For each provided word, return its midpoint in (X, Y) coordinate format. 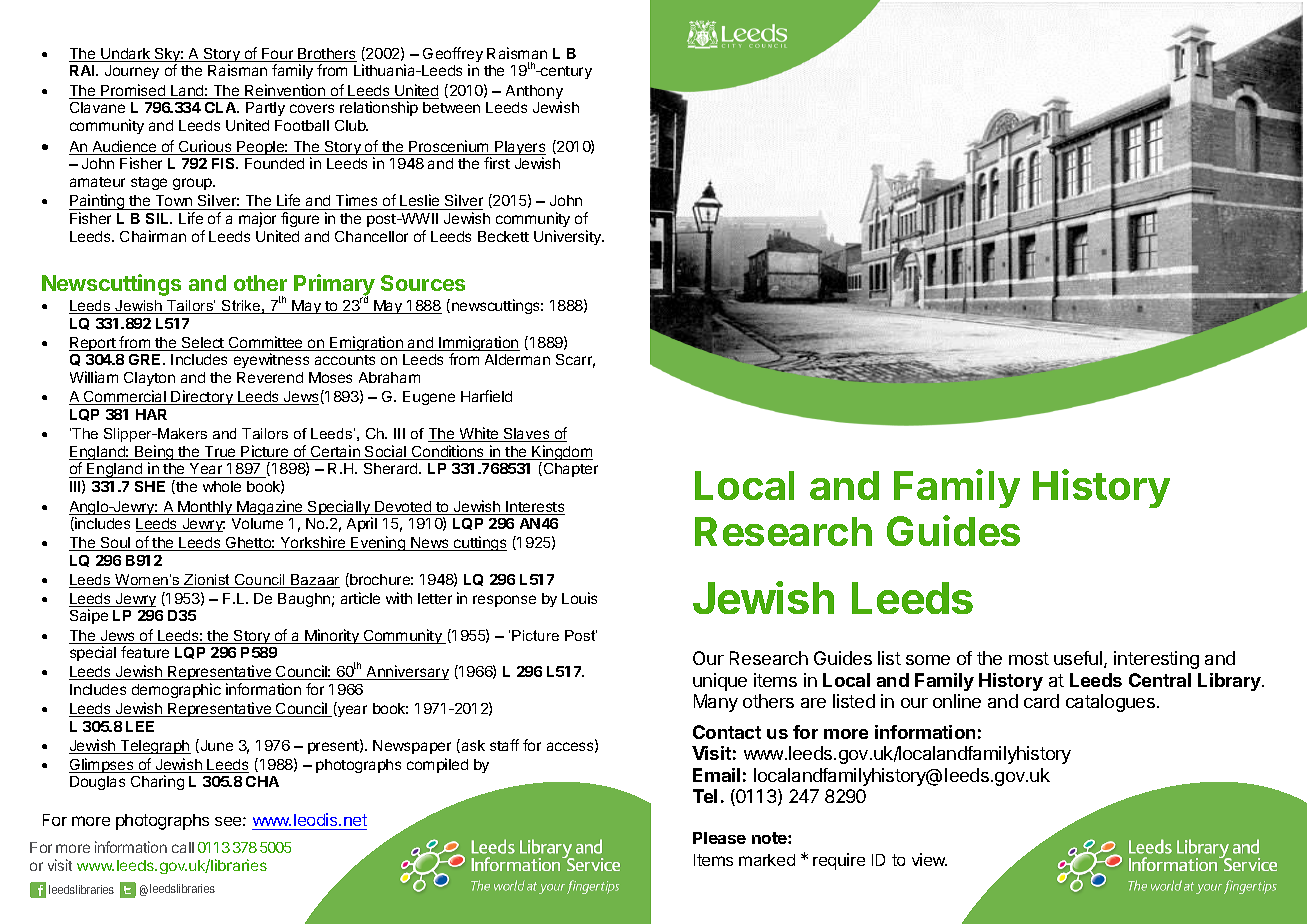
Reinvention (285, 91)
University (569, 237)
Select (203, 344)
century (565, 72)
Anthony (534, 93)
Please (719, 838)
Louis (579, 598)
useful (1079, 659)
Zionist (208, 581)
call (183, 847)
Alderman (517, 359)
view (929, 859)
